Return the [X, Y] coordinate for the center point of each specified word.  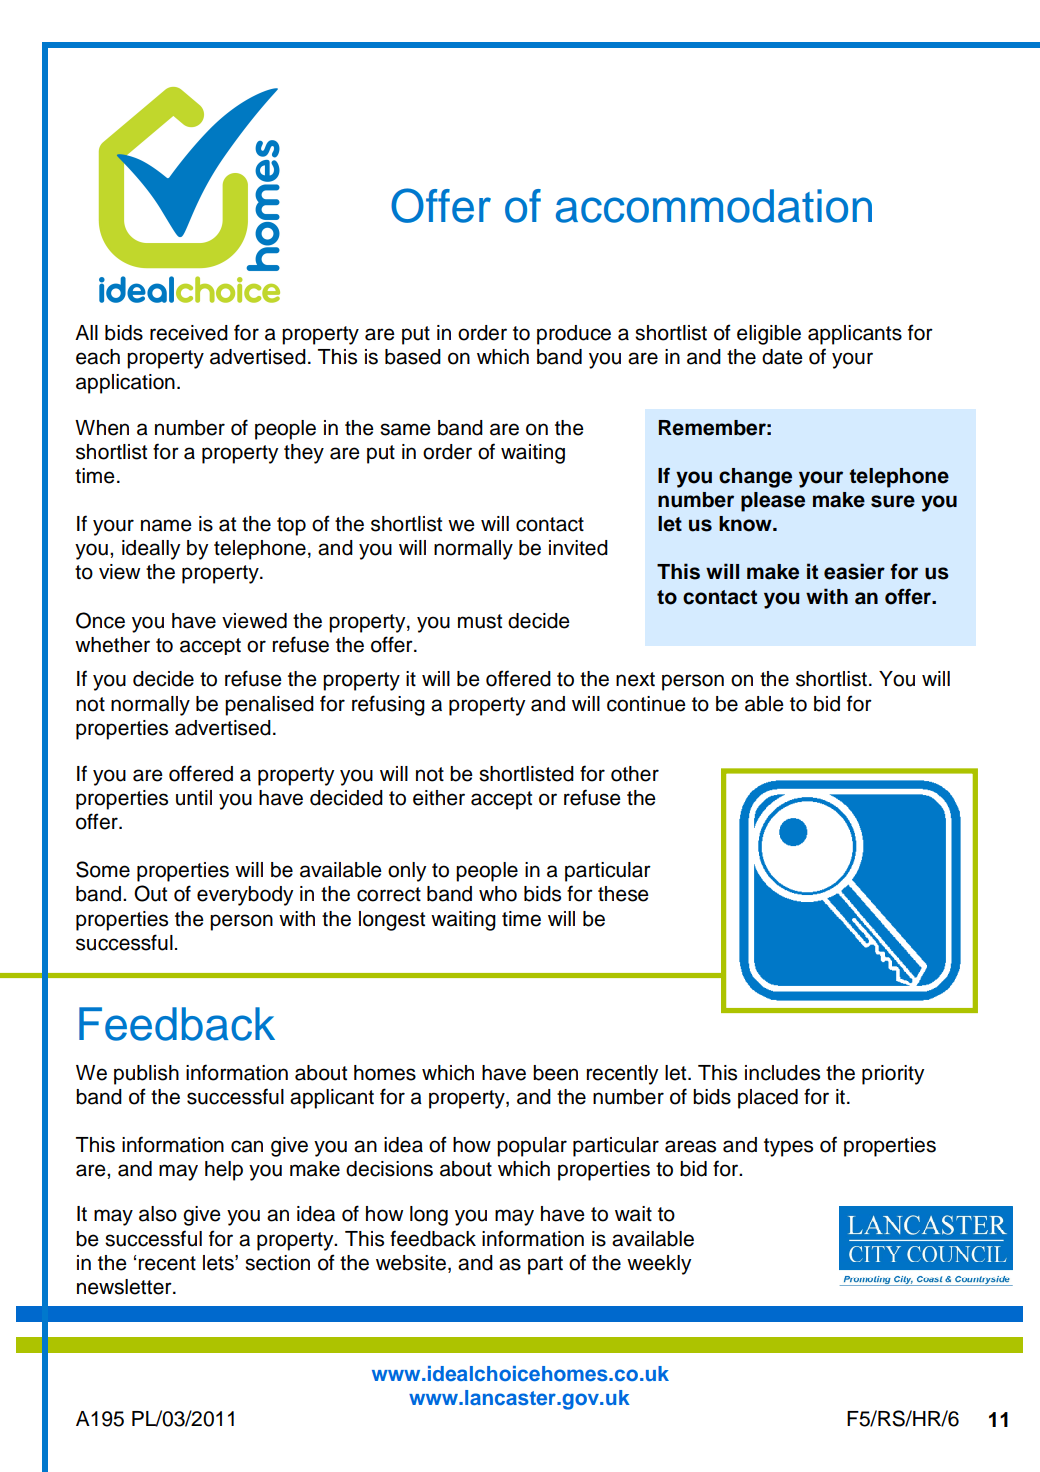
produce [574, 335]
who [498, 894]
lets [219, 1263]
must [480, 621]
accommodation [714, 206]
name [166, 525]
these [623, 894]
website [411, 1263]
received [189, 333]
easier [854, 571]
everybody [245, 896]
